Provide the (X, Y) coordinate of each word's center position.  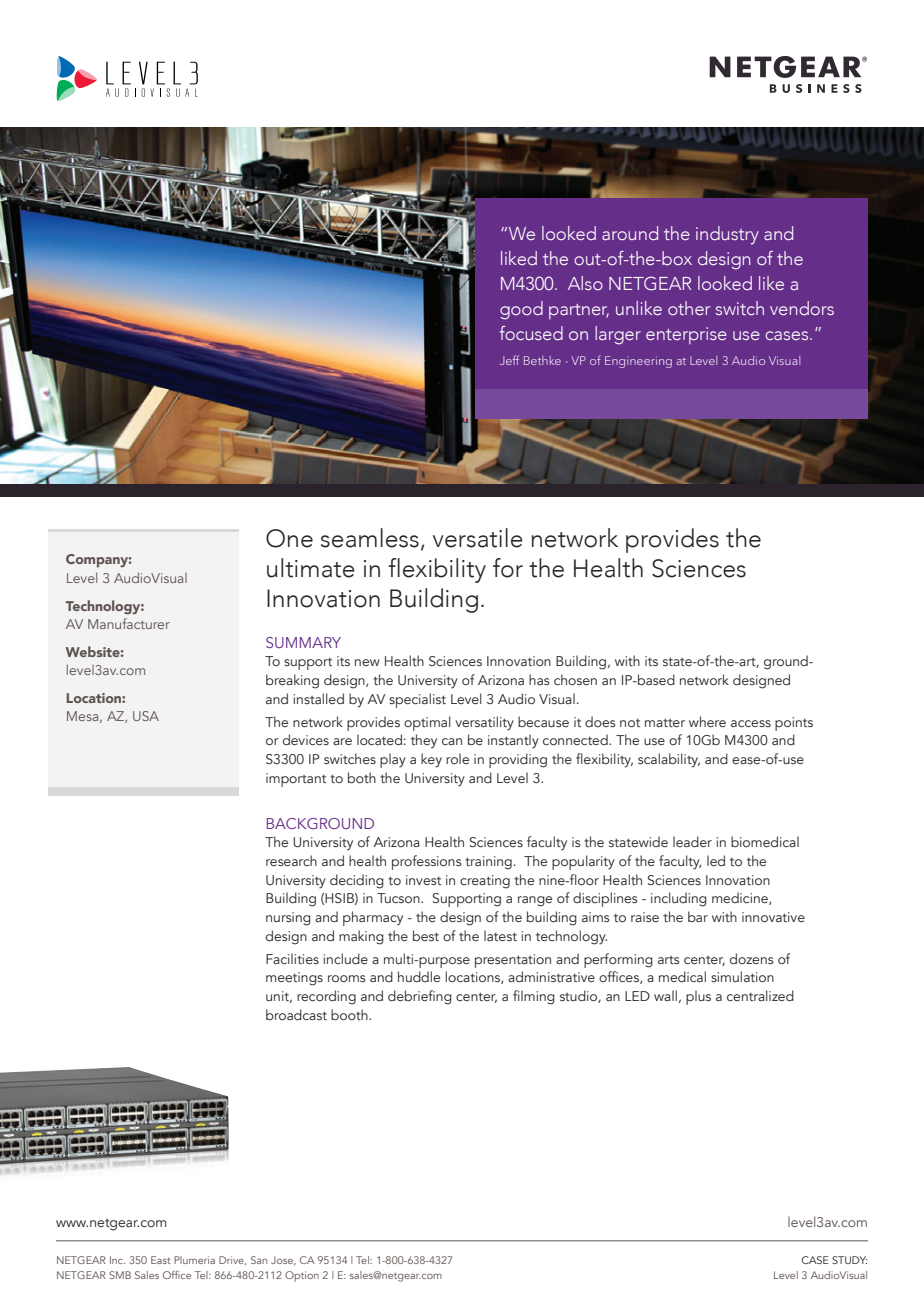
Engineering (638, 362)
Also (585, 283)
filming (534, 997)
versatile (478, 538)
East (161, 1260)
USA (146, 716)
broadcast (296, 1014)
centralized (760, 995)
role (457, 758)
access (751, 723)
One (289, 538)
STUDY (849, 1260)
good (521, 310)
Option (302, 1276)
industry (727, 235)
